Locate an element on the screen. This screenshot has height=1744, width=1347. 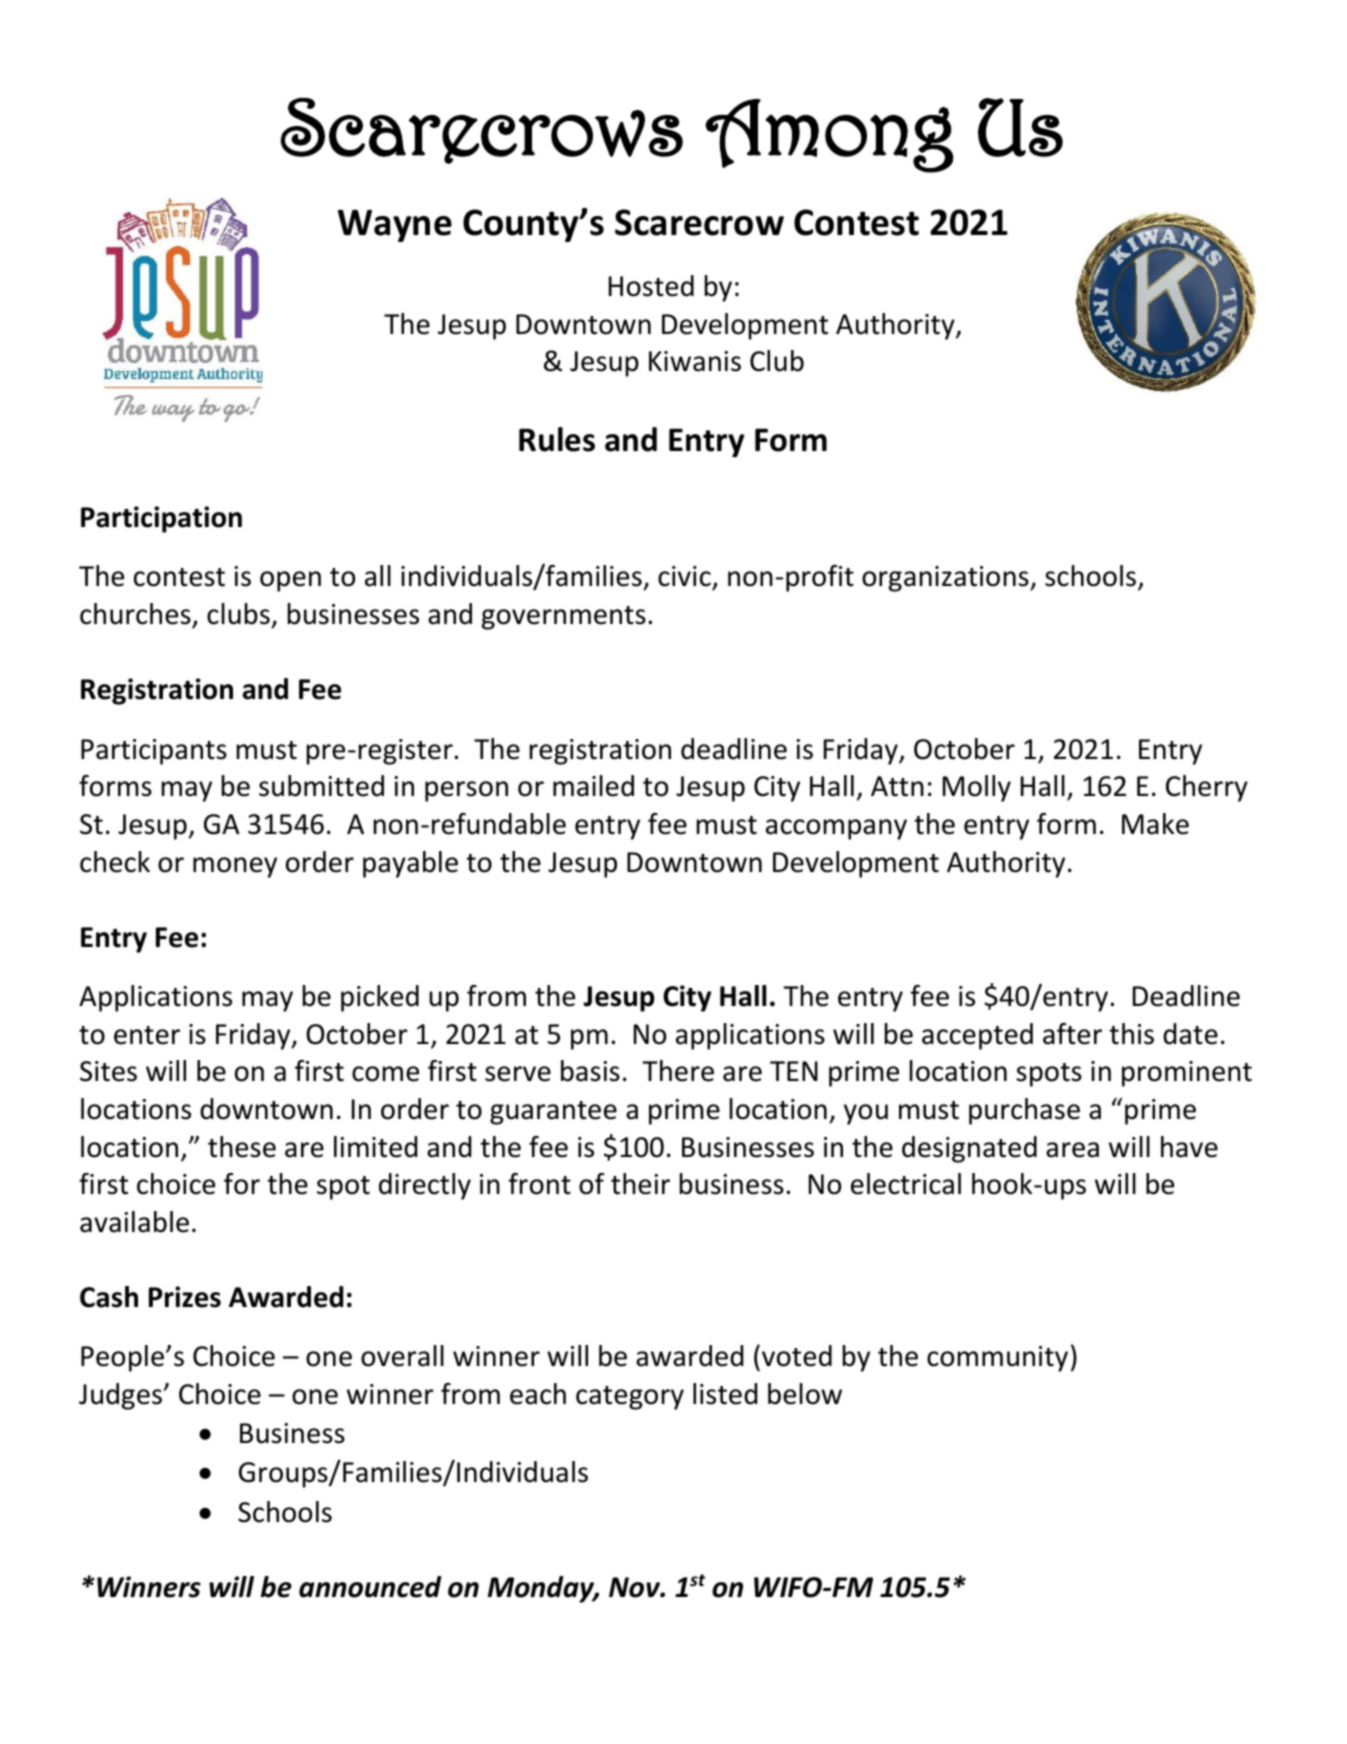
Hosted is located at coordinates (651, 286).
